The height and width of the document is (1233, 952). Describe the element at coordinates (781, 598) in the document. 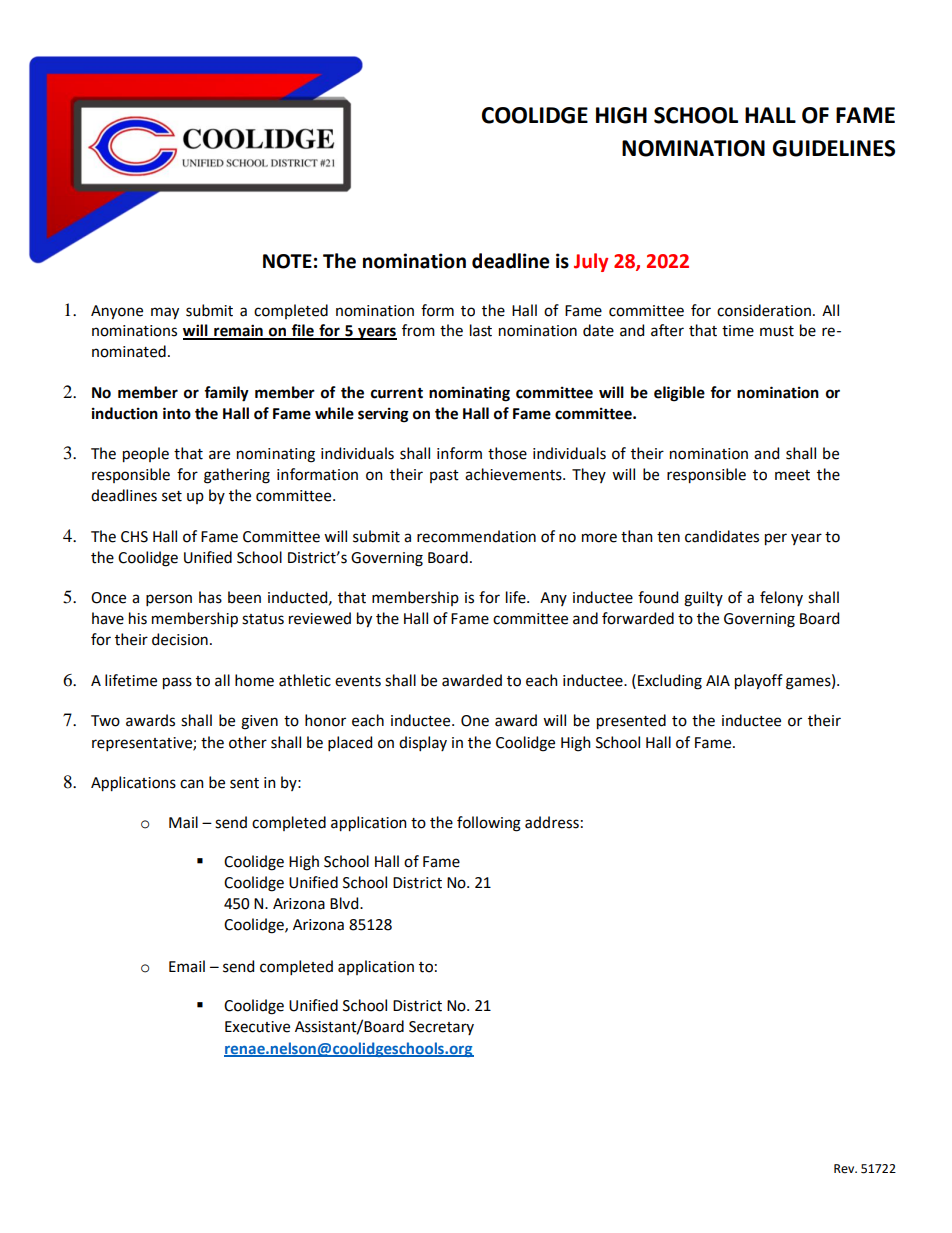

I see `felony` at that location.
